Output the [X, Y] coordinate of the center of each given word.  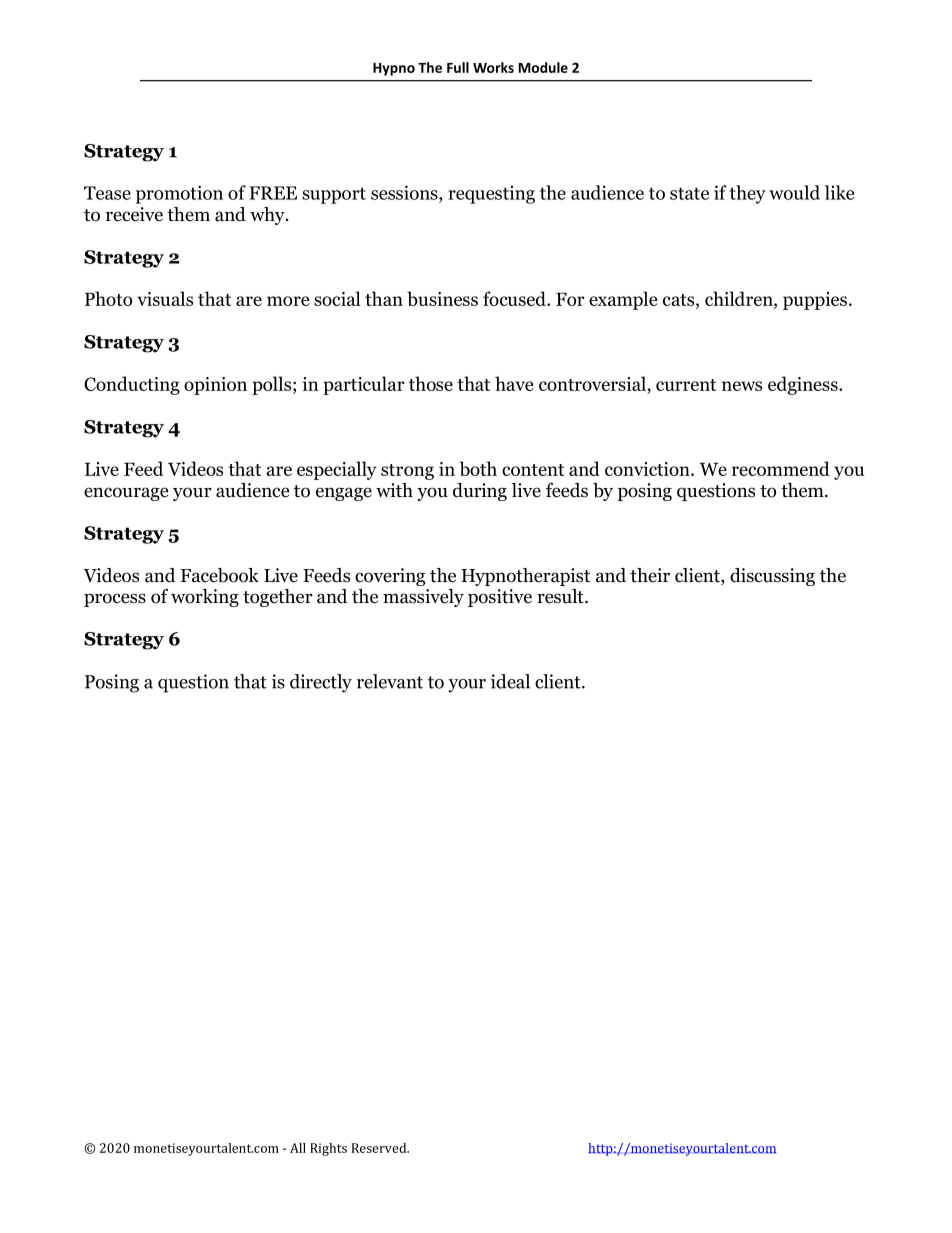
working [205, 598]
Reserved [380, 1148]
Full [458, 67]
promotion [179, 194]
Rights [328, 1149]
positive [500, 598]
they [748, 194]
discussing [772, 577]
